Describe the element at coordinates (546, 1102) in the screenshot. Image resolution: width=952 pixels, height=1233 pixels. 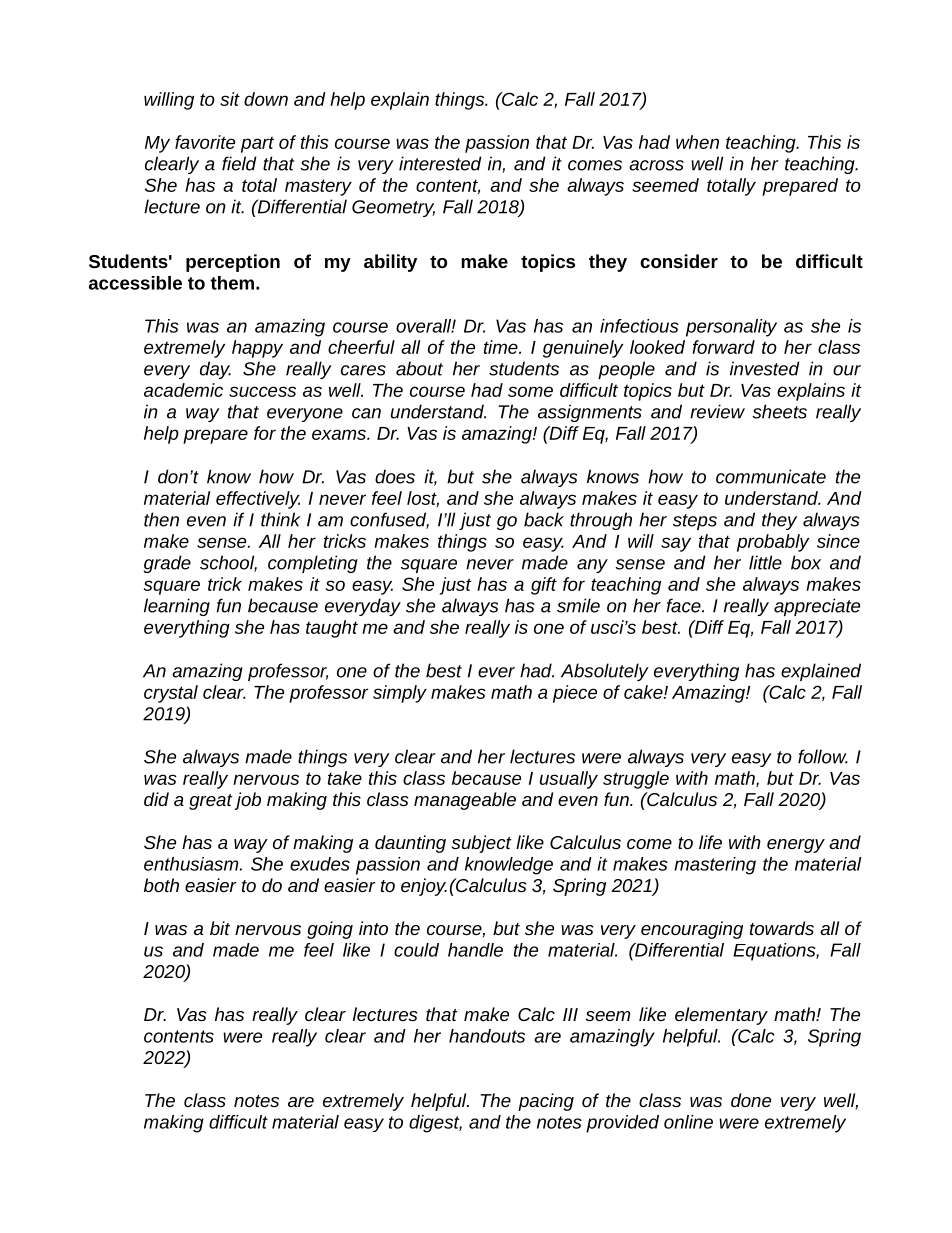
I see `pacing` at that location.
